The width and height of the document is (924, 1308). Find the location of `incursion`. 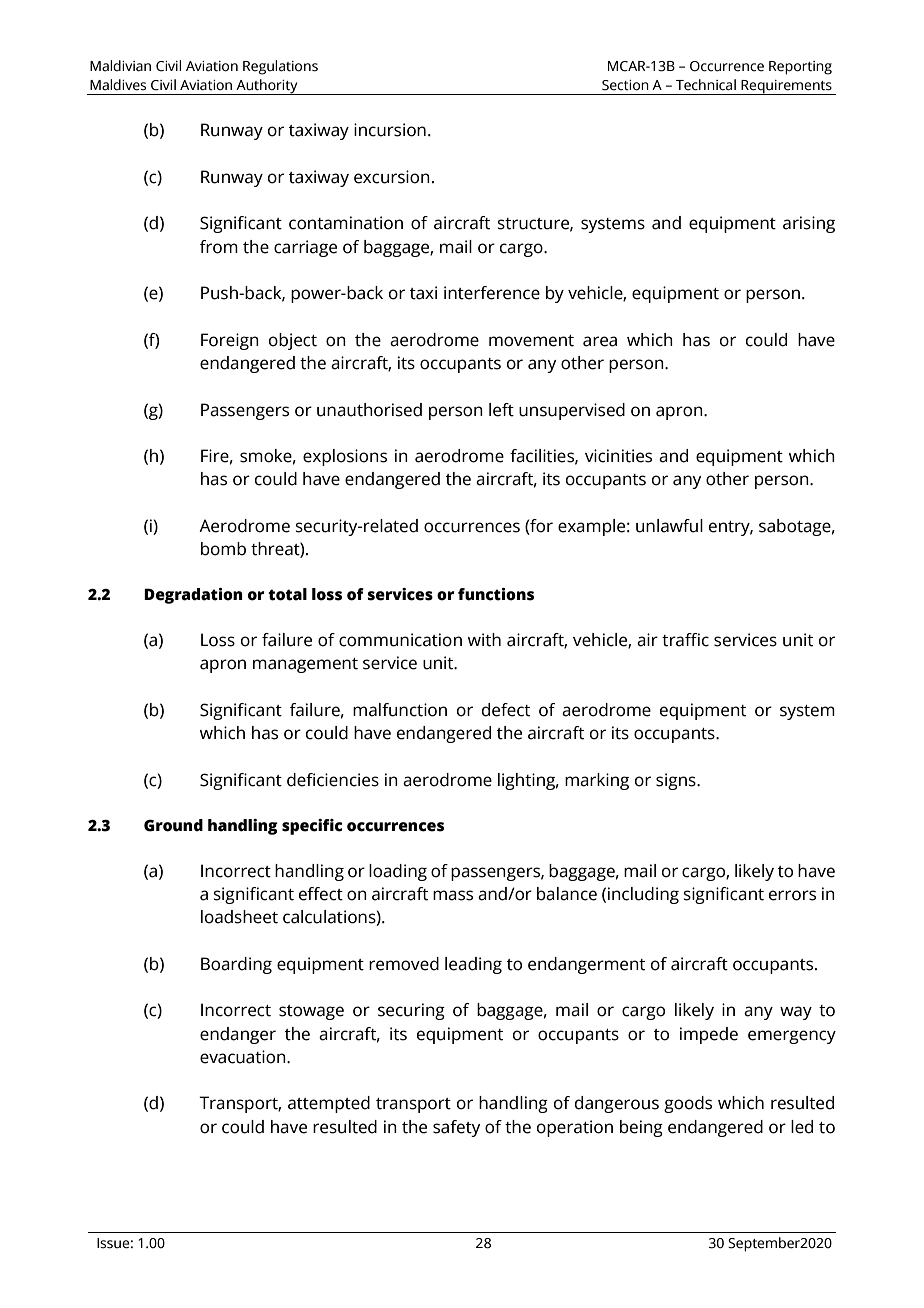

incursion is located at coordinates (390, 130).
